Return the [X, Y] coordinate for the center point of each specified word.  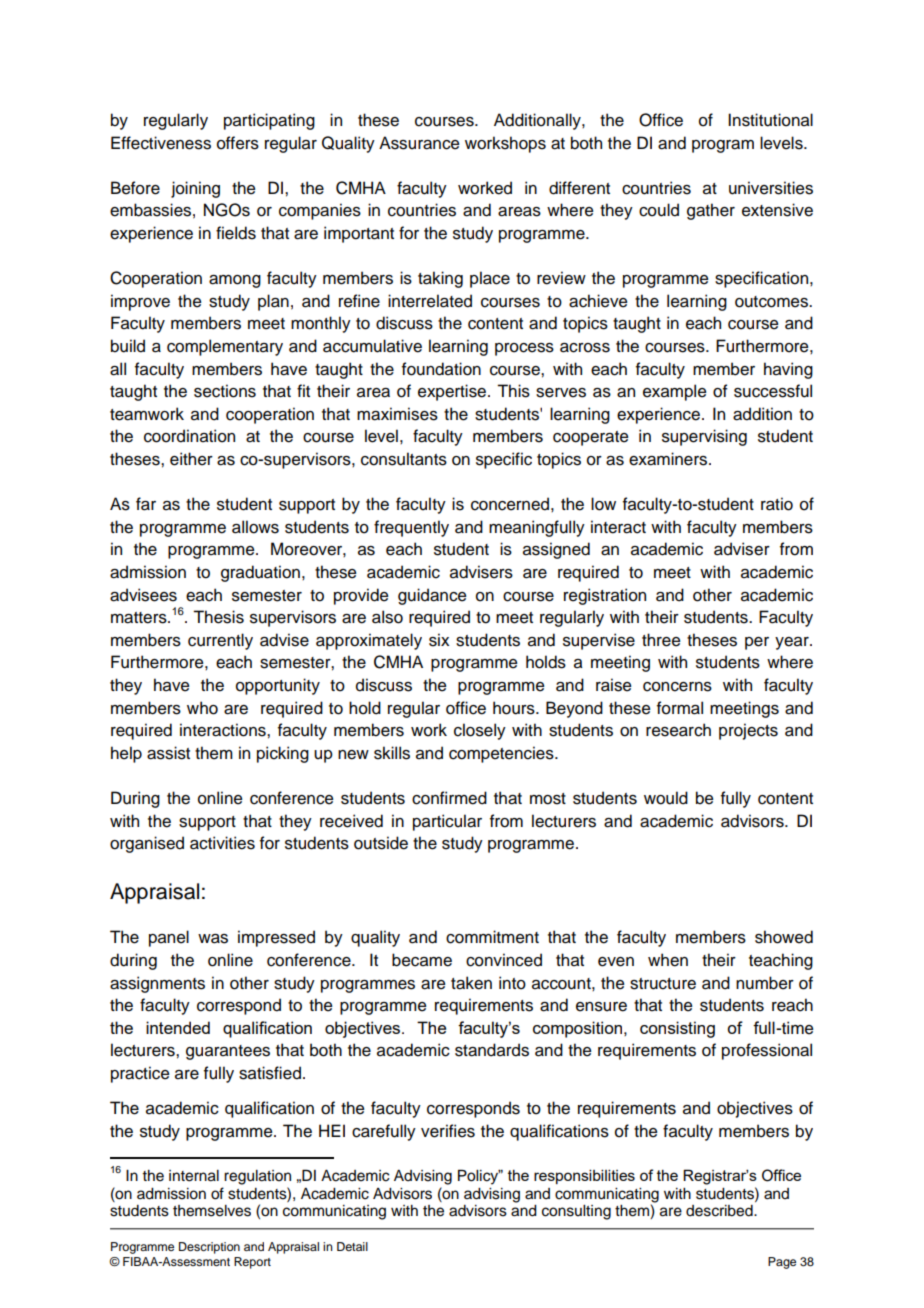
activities [222, 843]
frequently [411, 528]
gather [711, 211]
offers [238, 143]
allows [255, 527]
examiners [668, 459]
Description [209, 1248]
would [666, 798]
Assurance [419, 143]
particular [447, 822]
